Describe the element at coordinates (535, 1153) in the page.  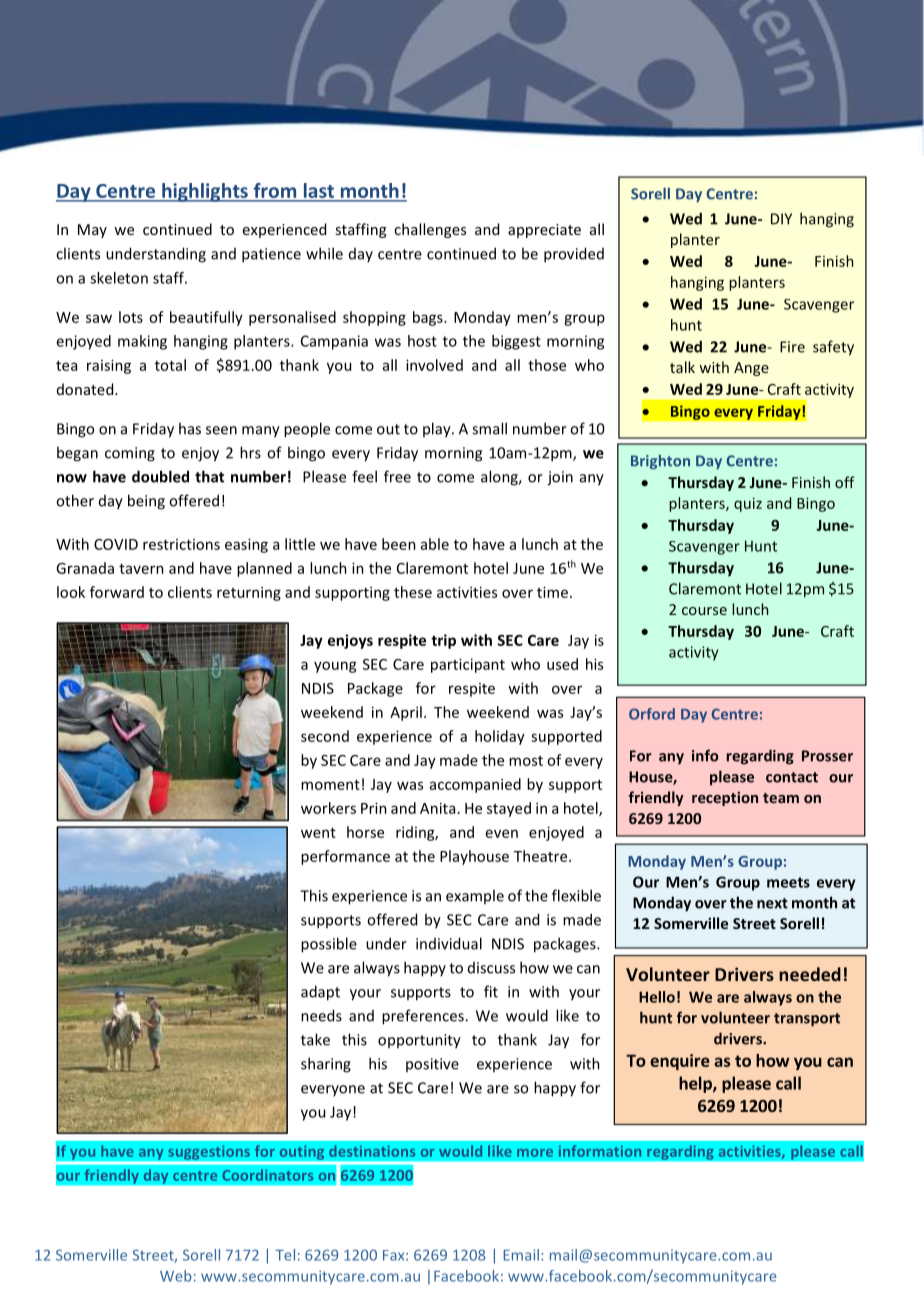
I see `more` at that location.
